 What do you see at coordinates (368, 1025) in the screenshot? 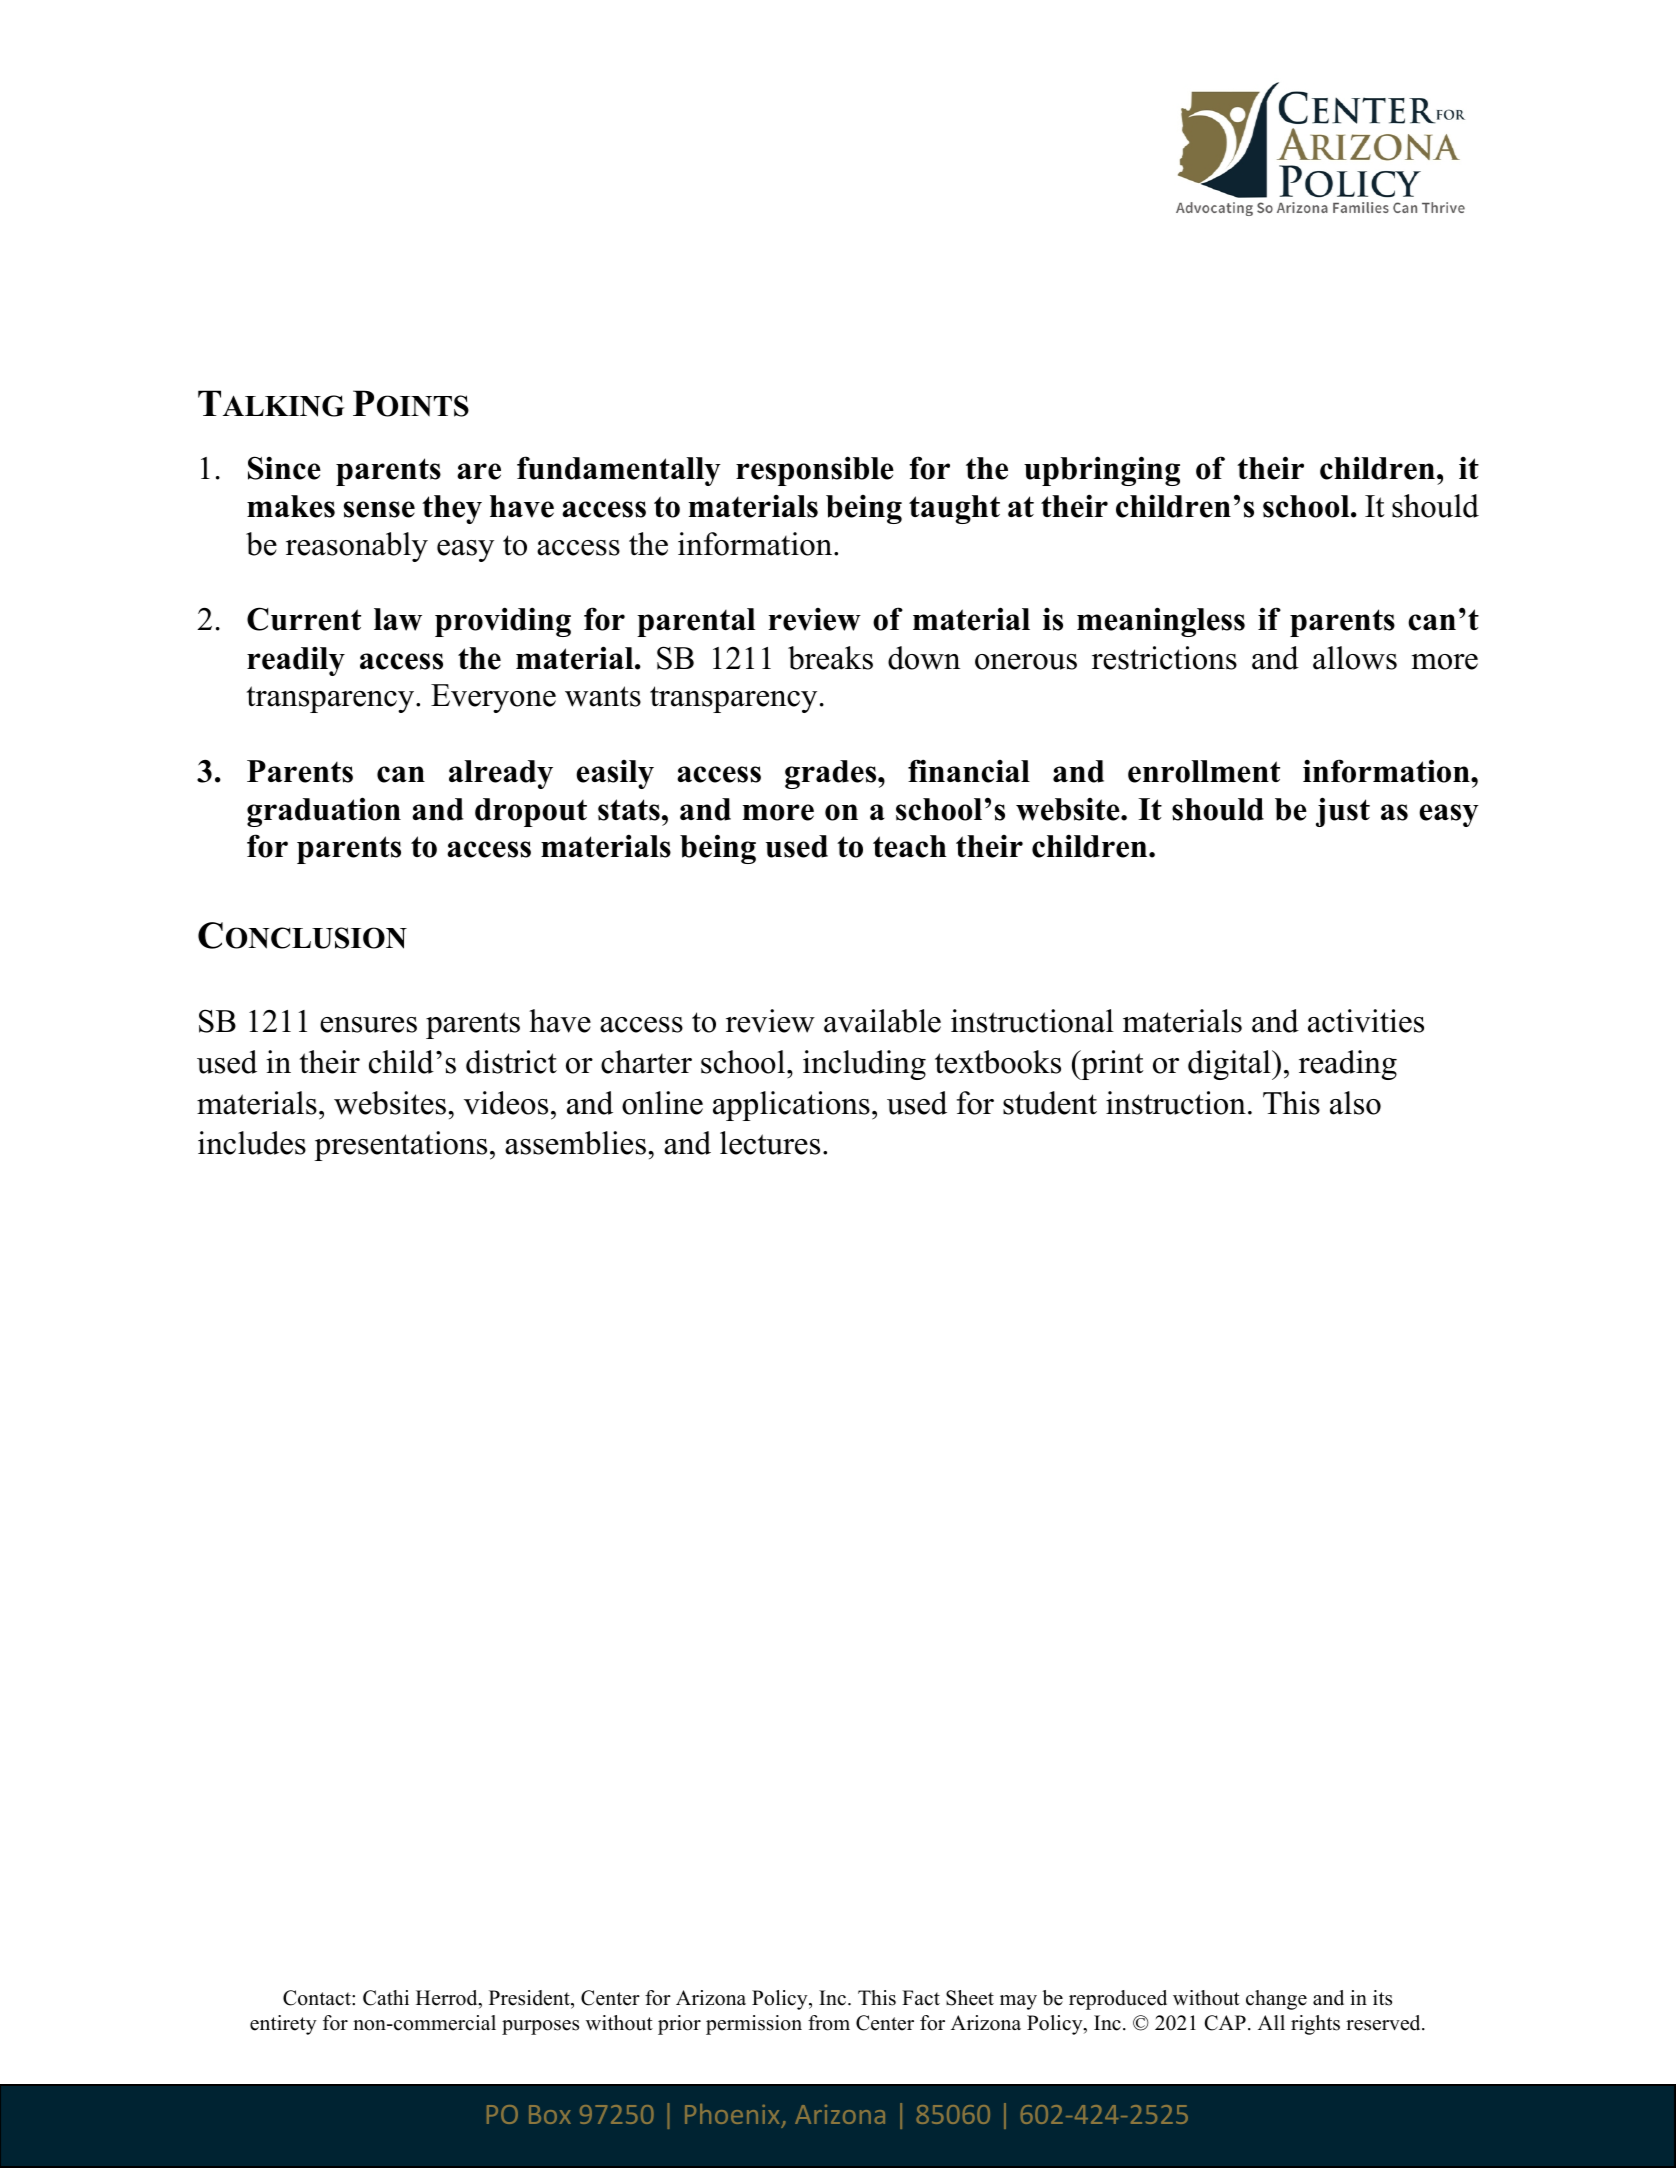
I see `ensures` at bounding box center [368, 1025].
